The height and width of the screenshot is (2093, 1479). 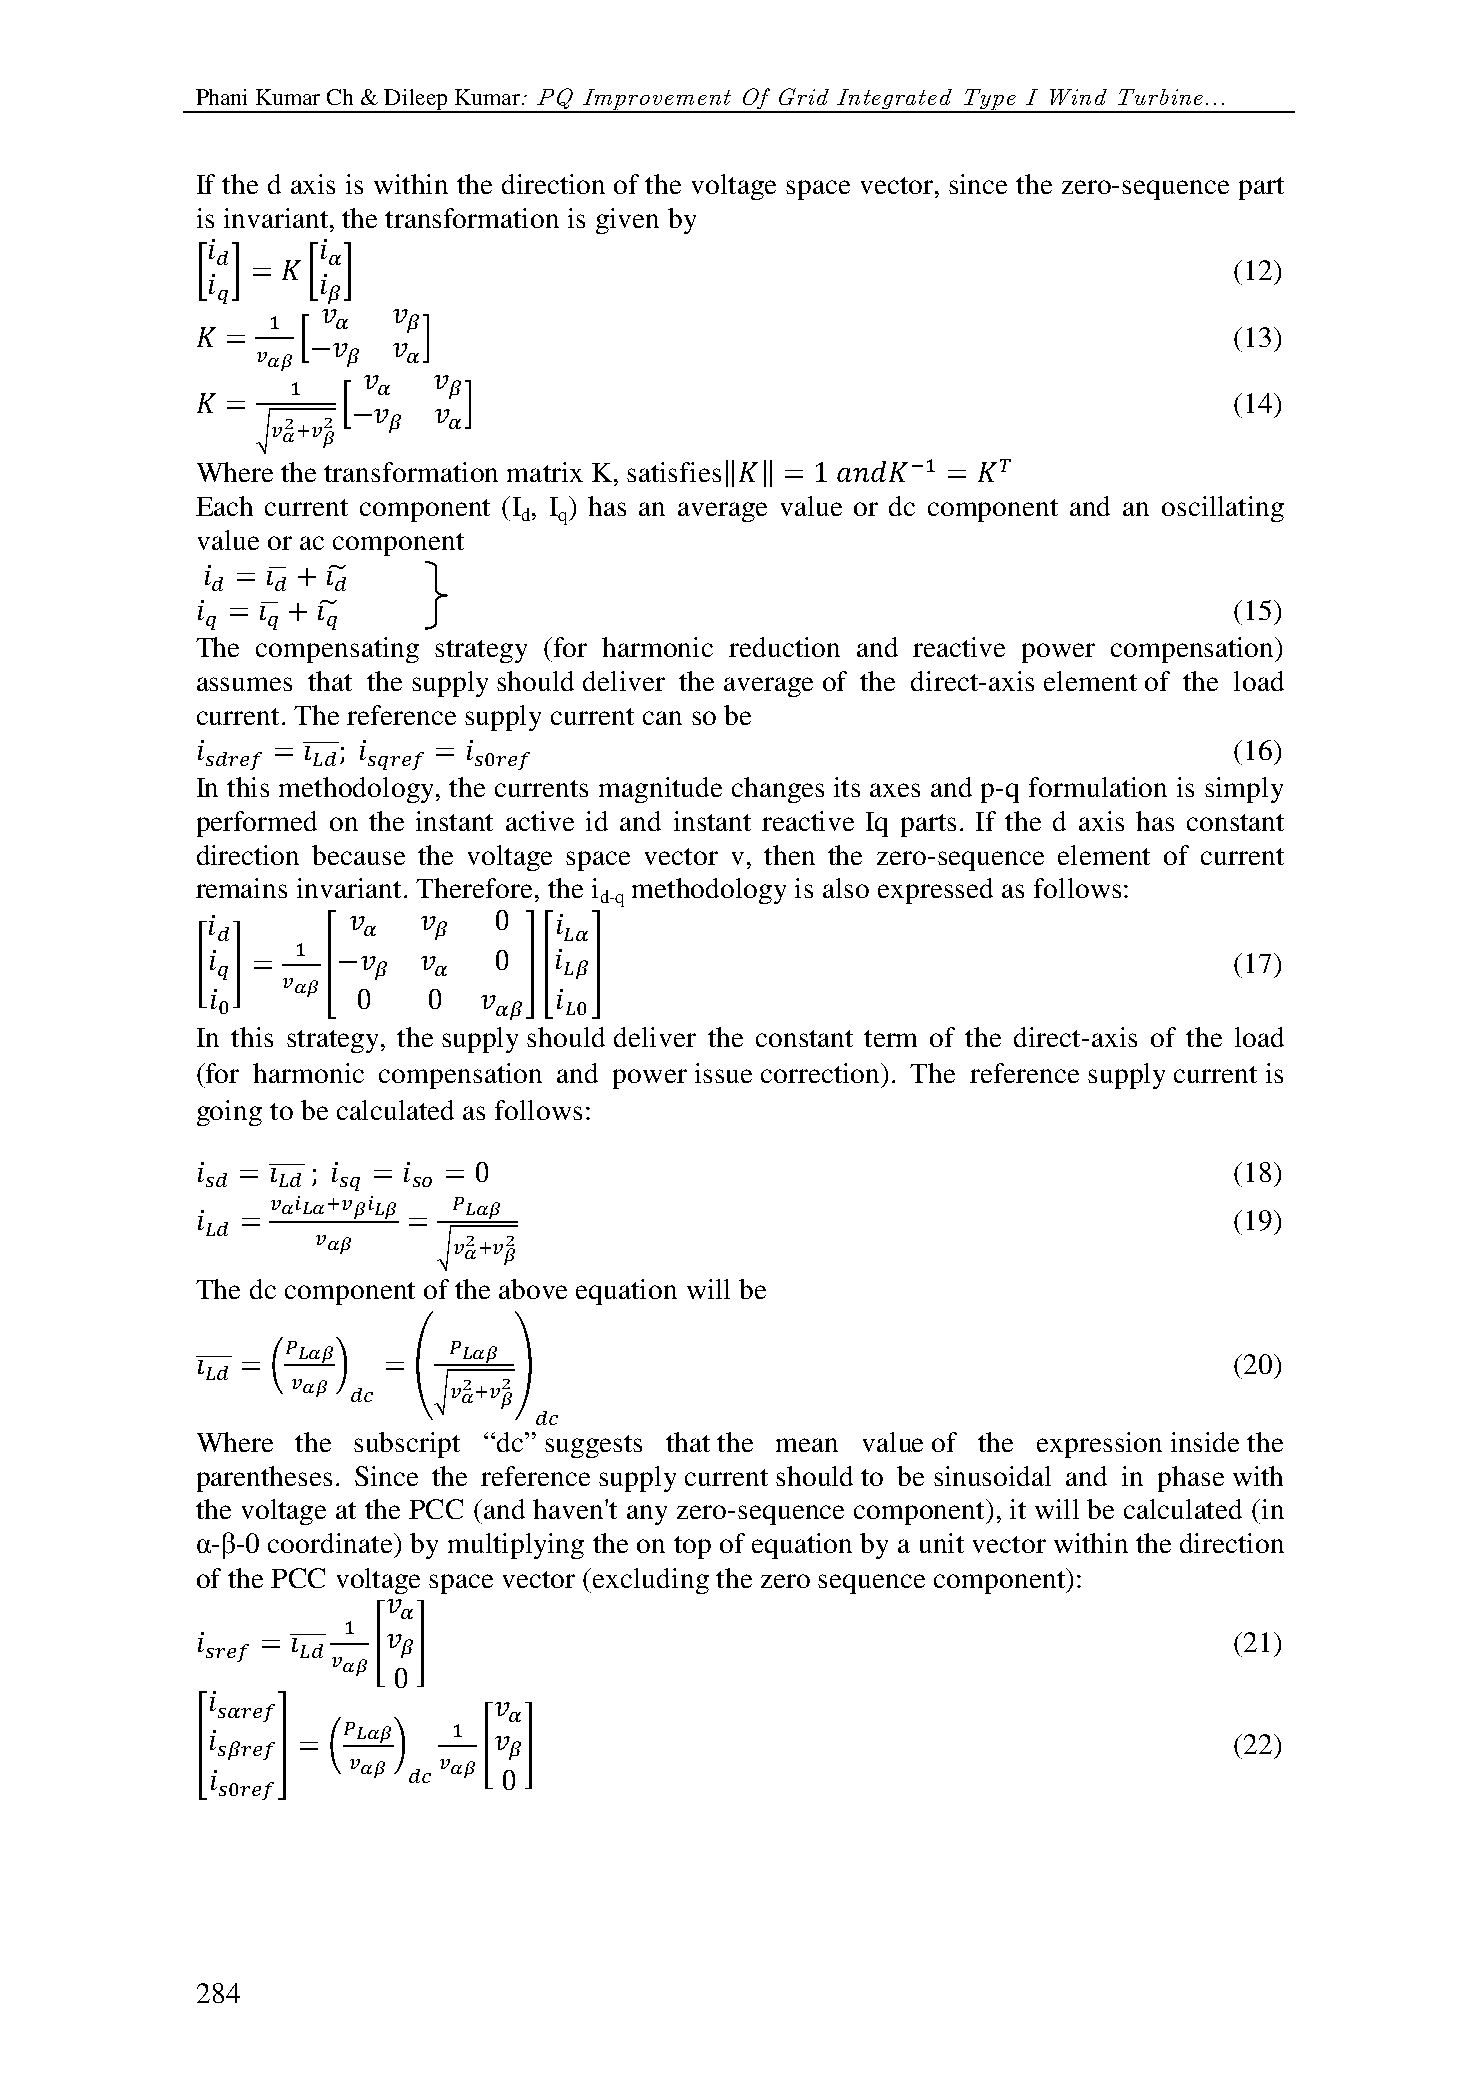 What do you see at coordinates (890, 1038) in the screenshot?
I see `term` at bounding box center [890, 1038].
